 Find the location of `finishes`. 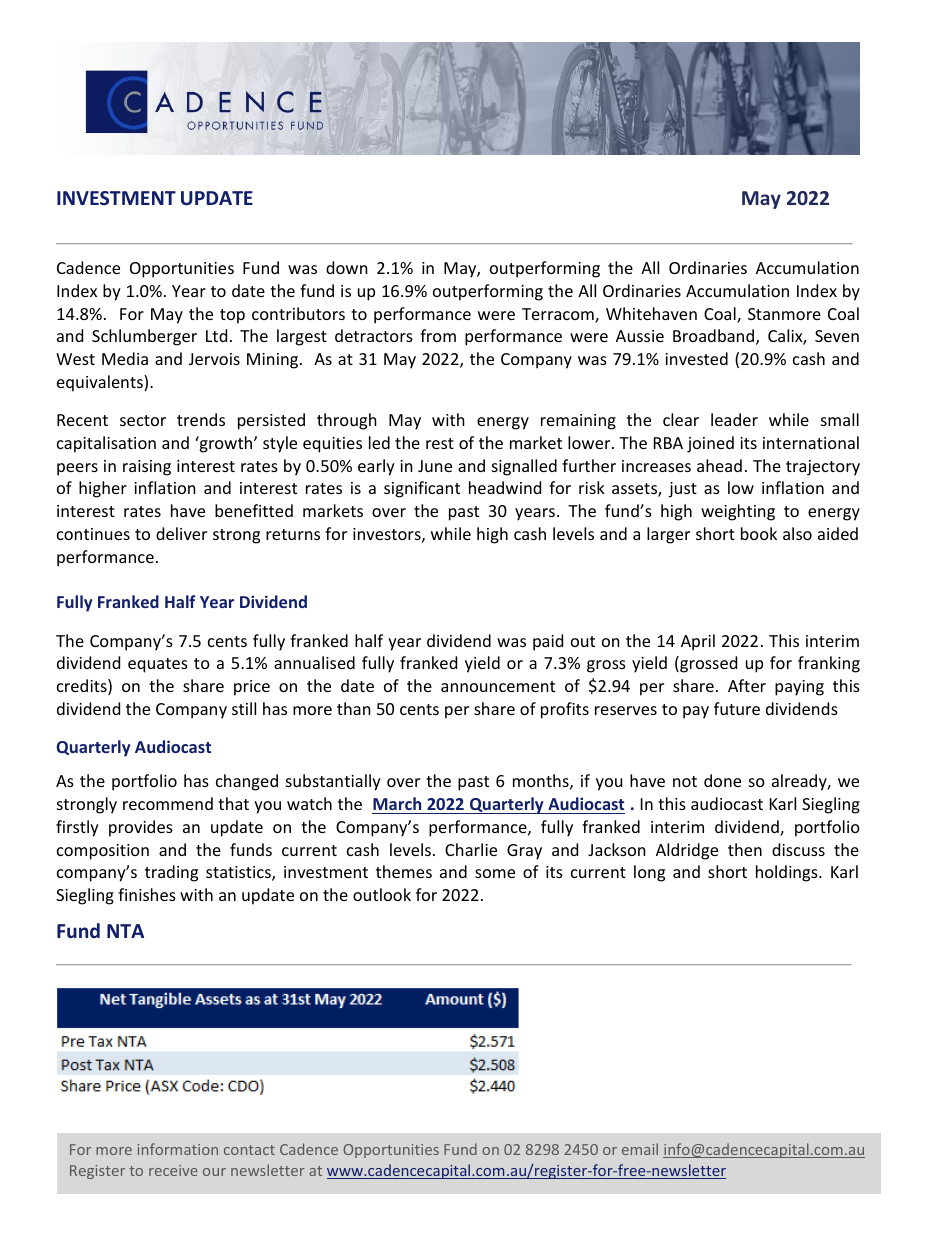

finishes is located at coordinates (147, 894).
